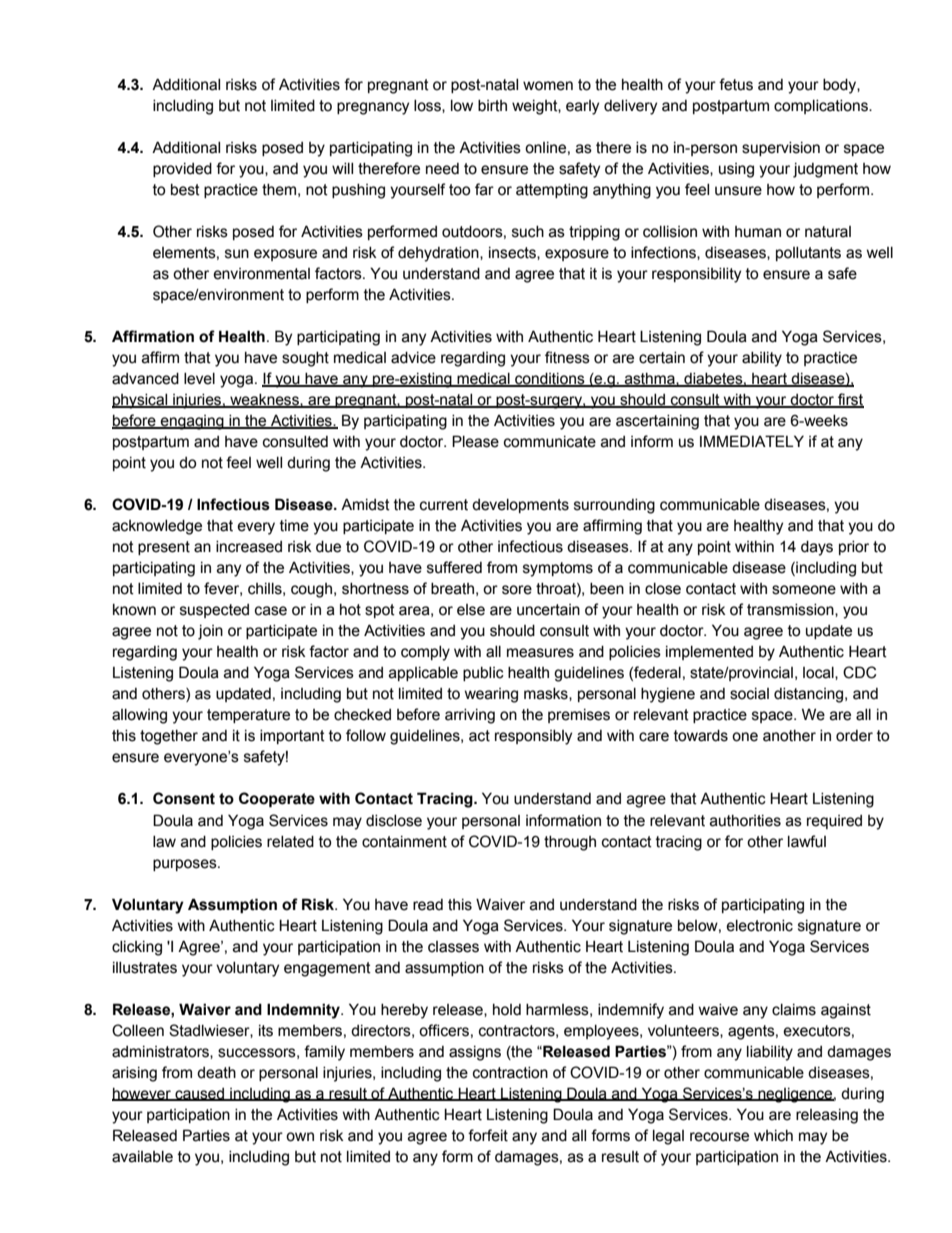 The image size is (952, 1233). I want to click on birth, so click(492, 106).
